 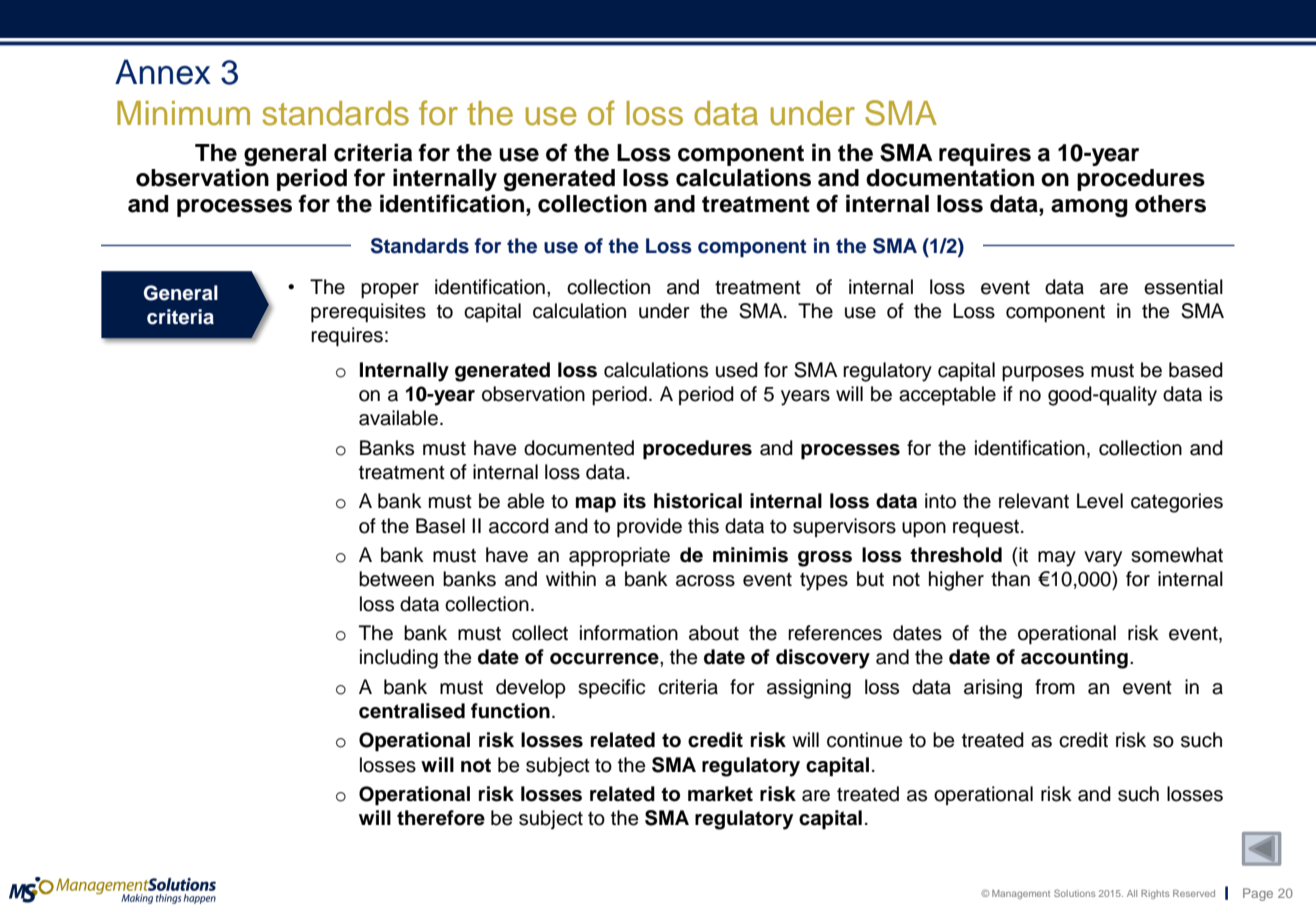 I want to click on essential, so click(x=1183, y=287).
